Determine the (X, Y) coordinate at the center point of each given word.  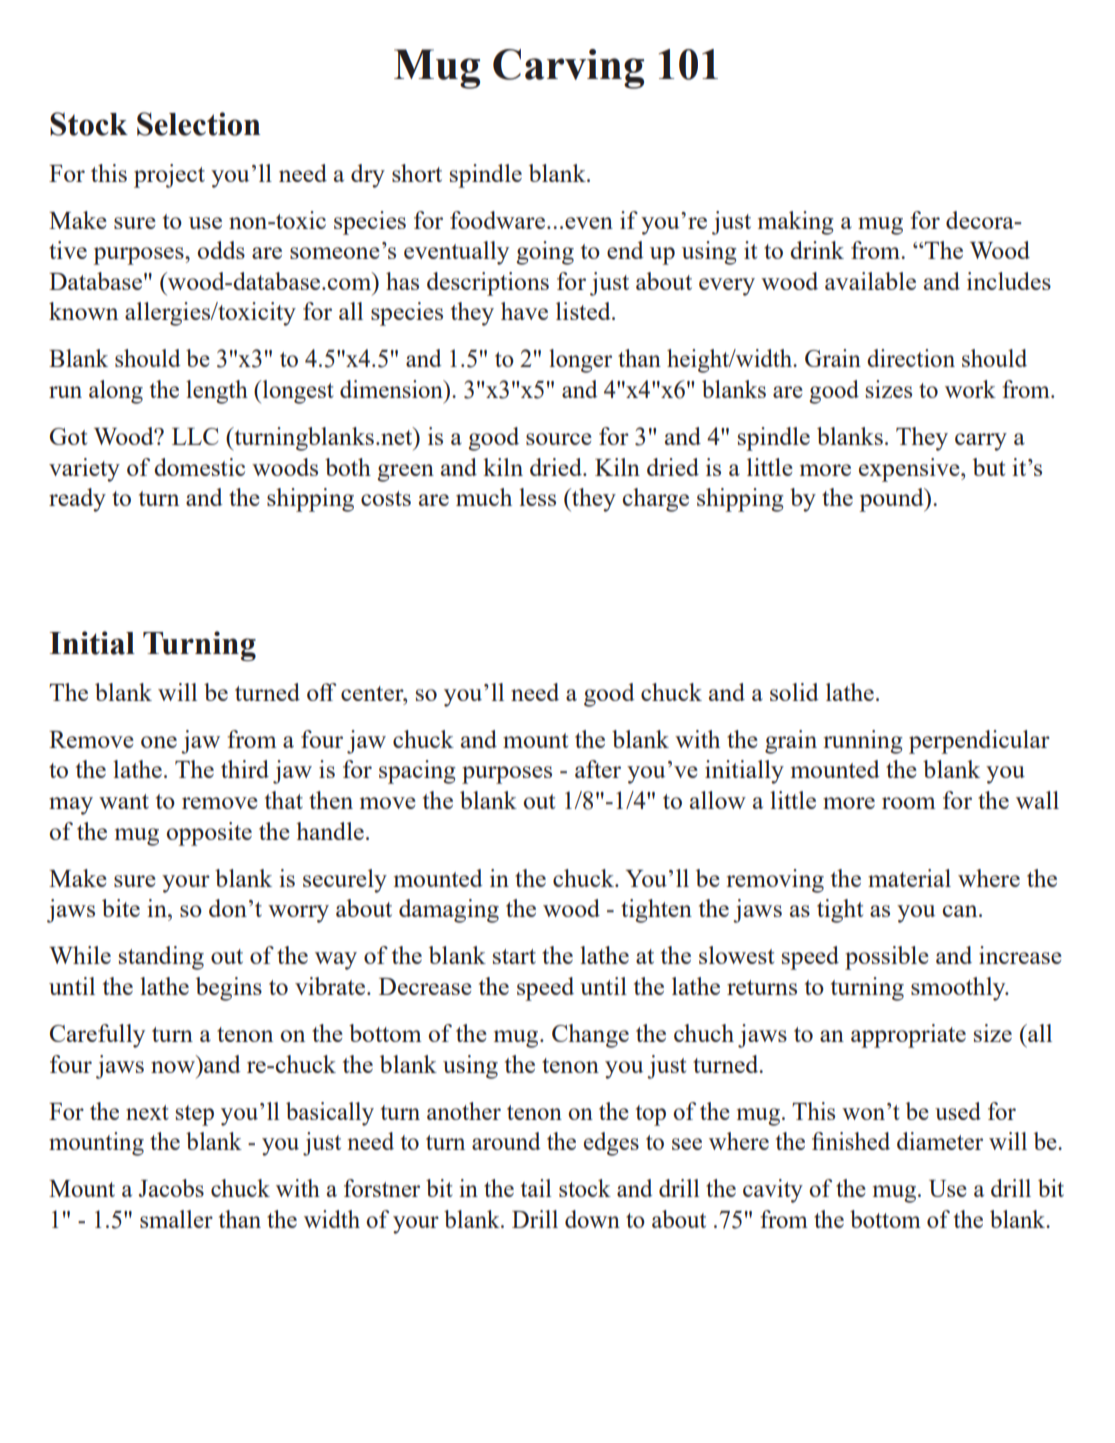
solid (794, 692)
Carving (568, 69)
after (598, 769)
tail (536, 1188)
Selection (198, 124)
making (796, 223)
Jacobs (171, 1188)
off (321, 692)
